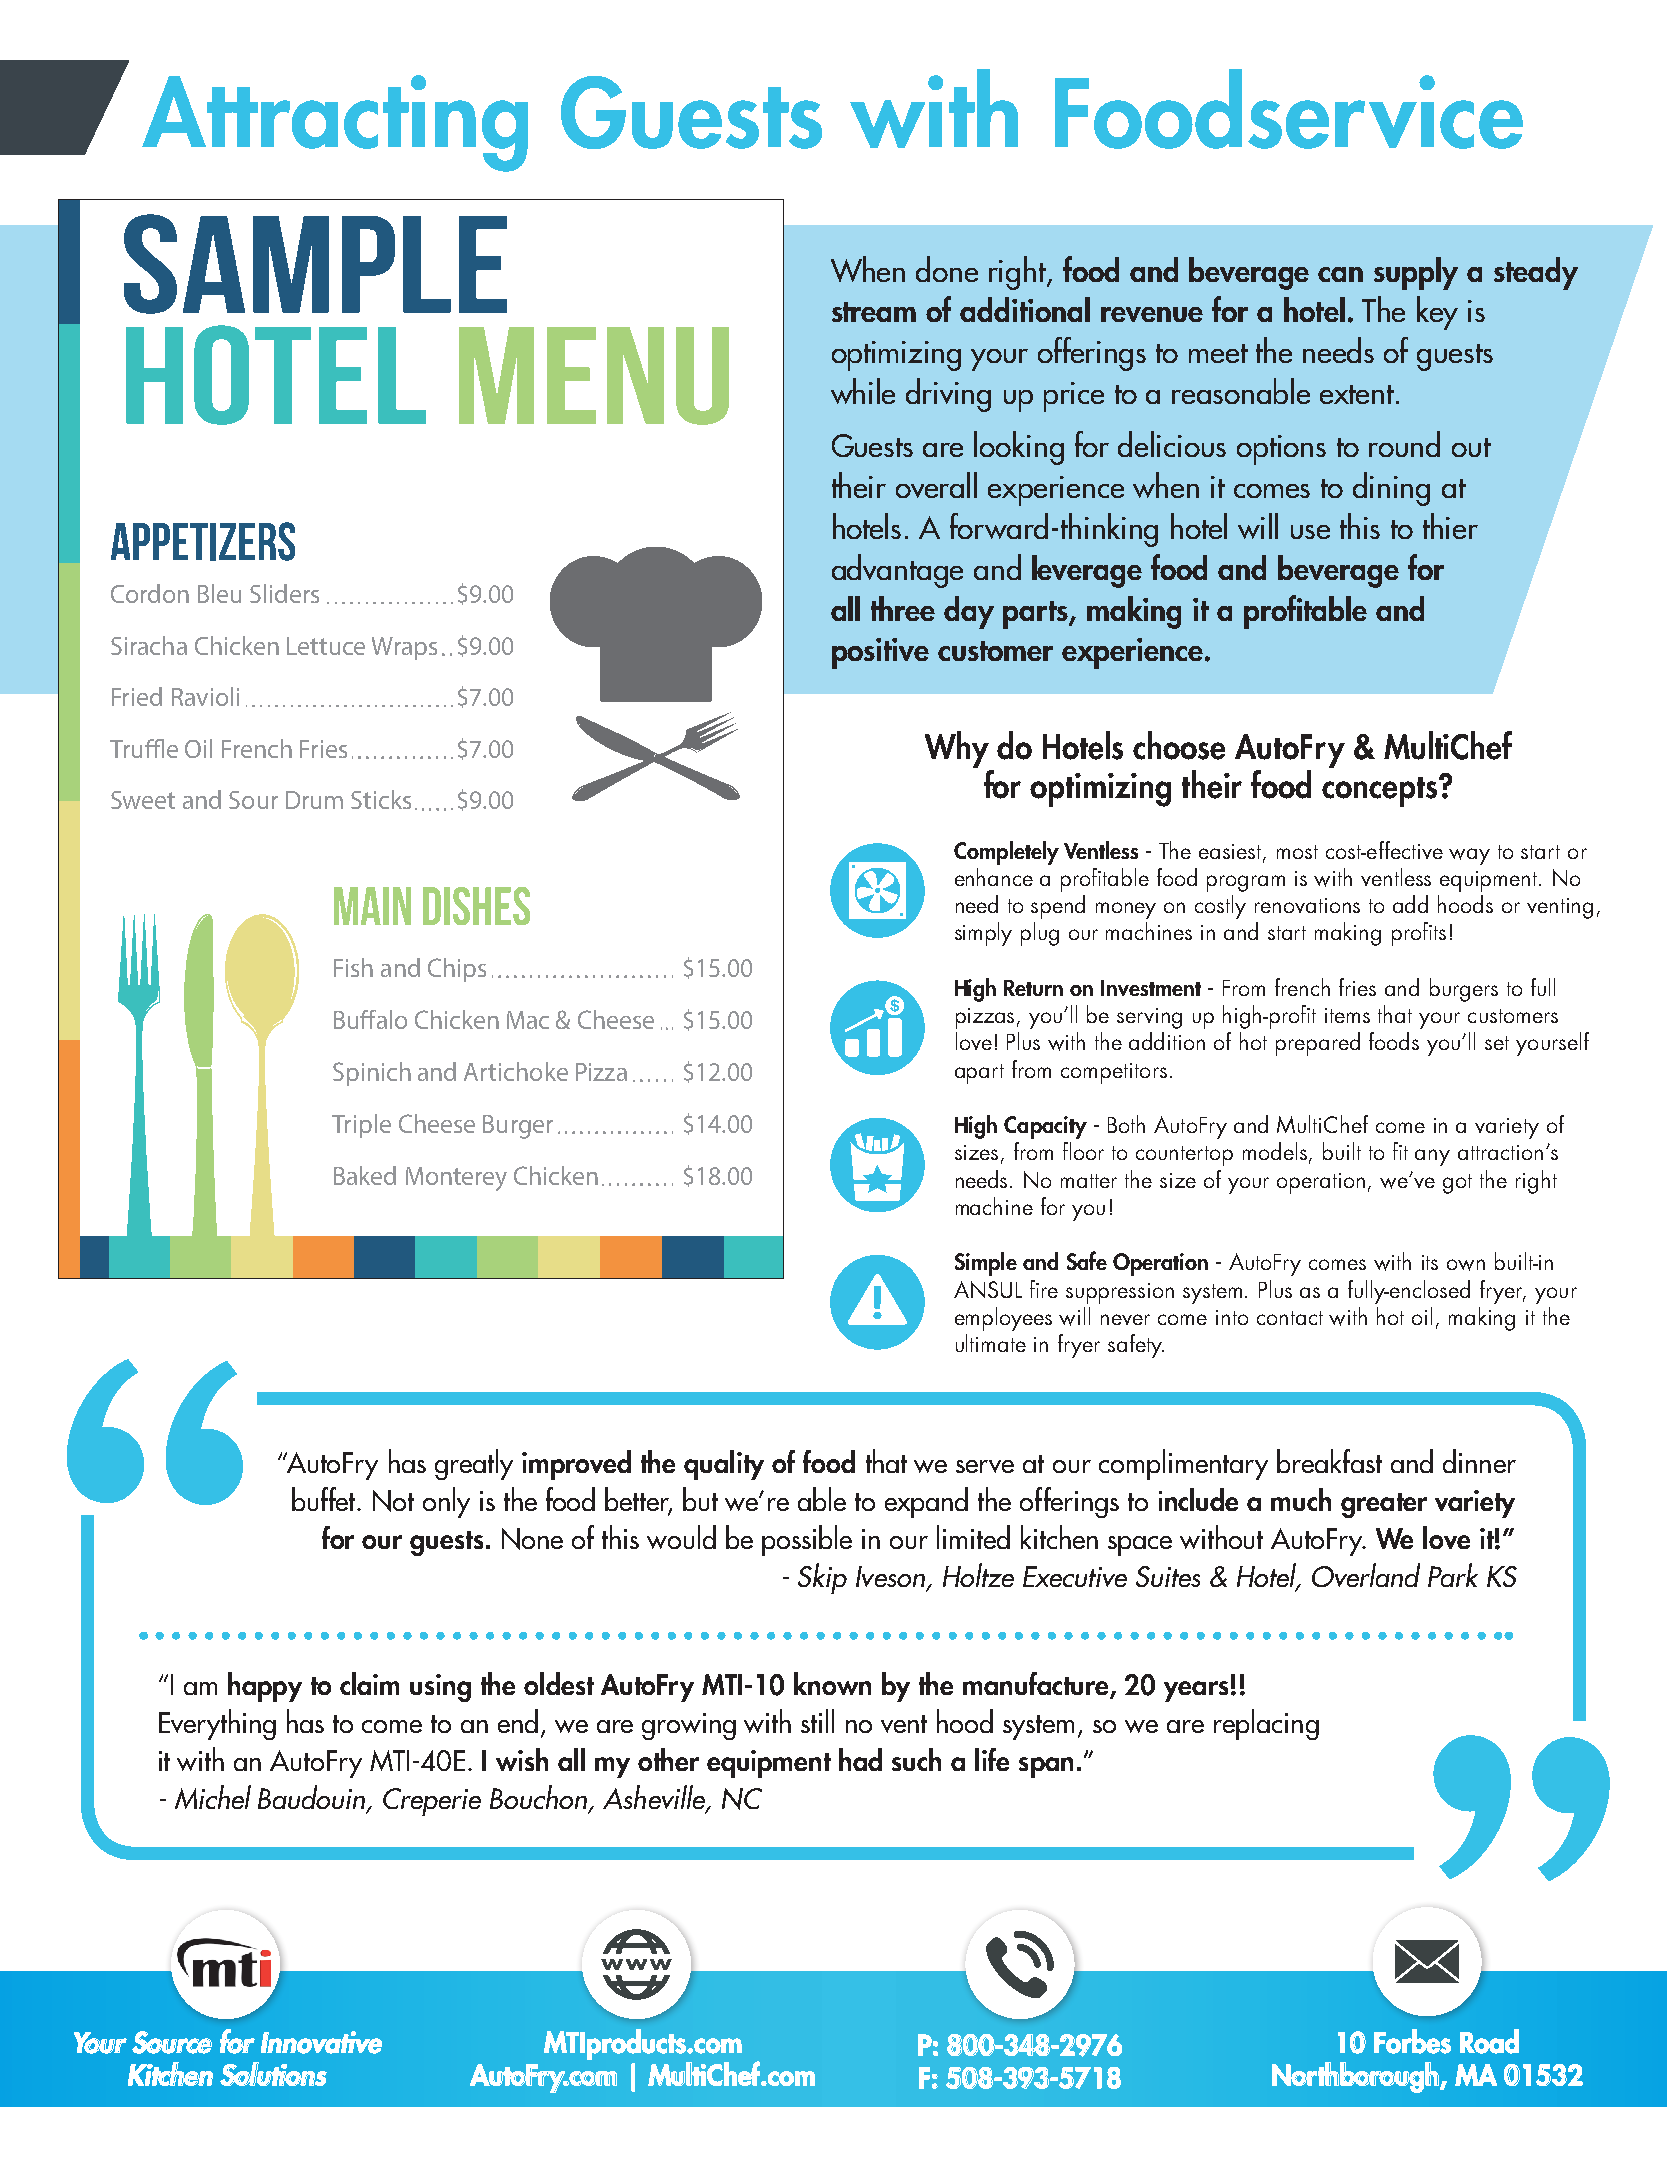 The width and height of the screenshot is (1667, 2157). I want to click on Innovative, so click(321, 2042).
